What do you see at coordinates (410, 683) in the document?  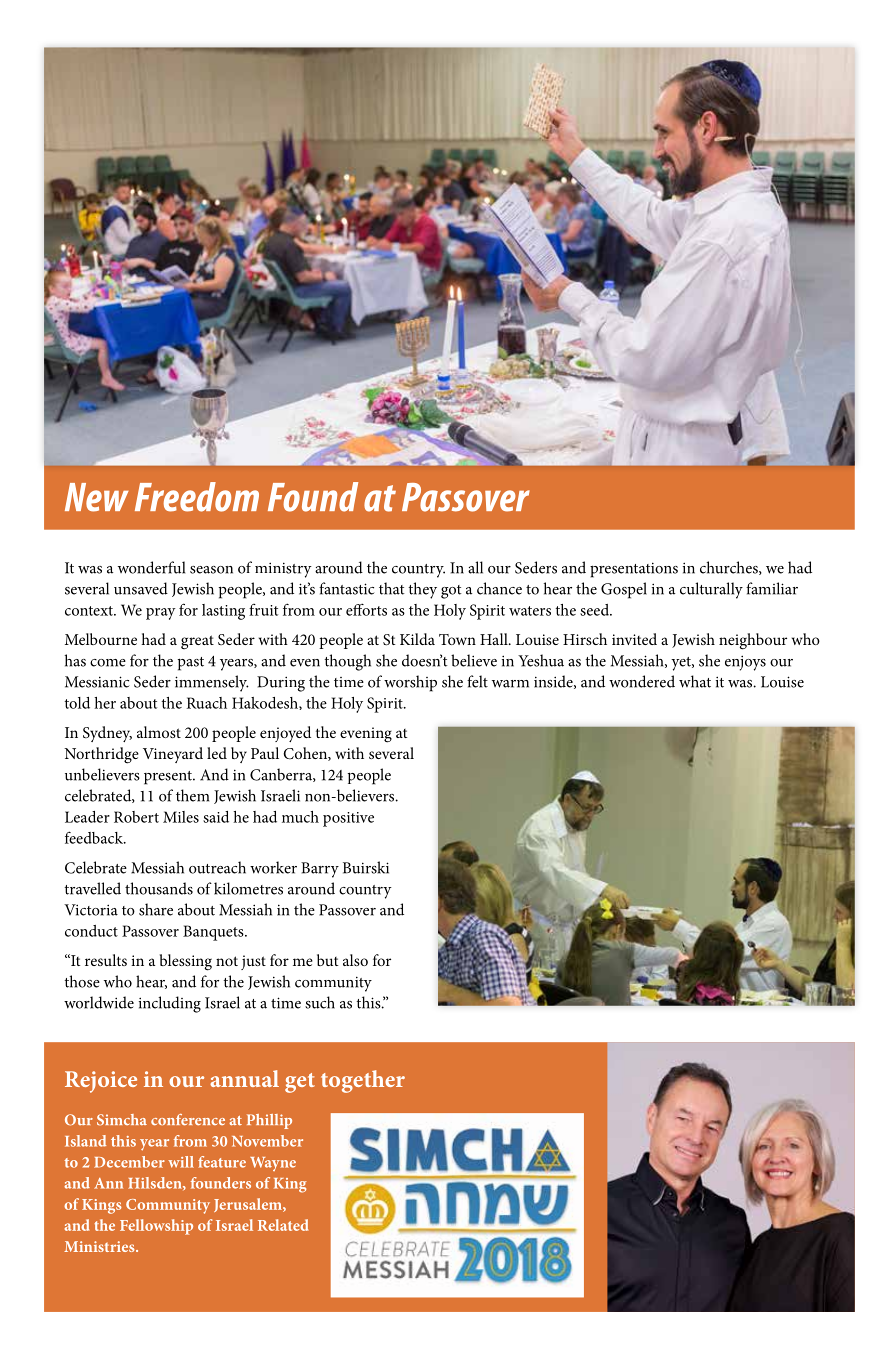 I see `worship` at bounding box center [410, 683].
